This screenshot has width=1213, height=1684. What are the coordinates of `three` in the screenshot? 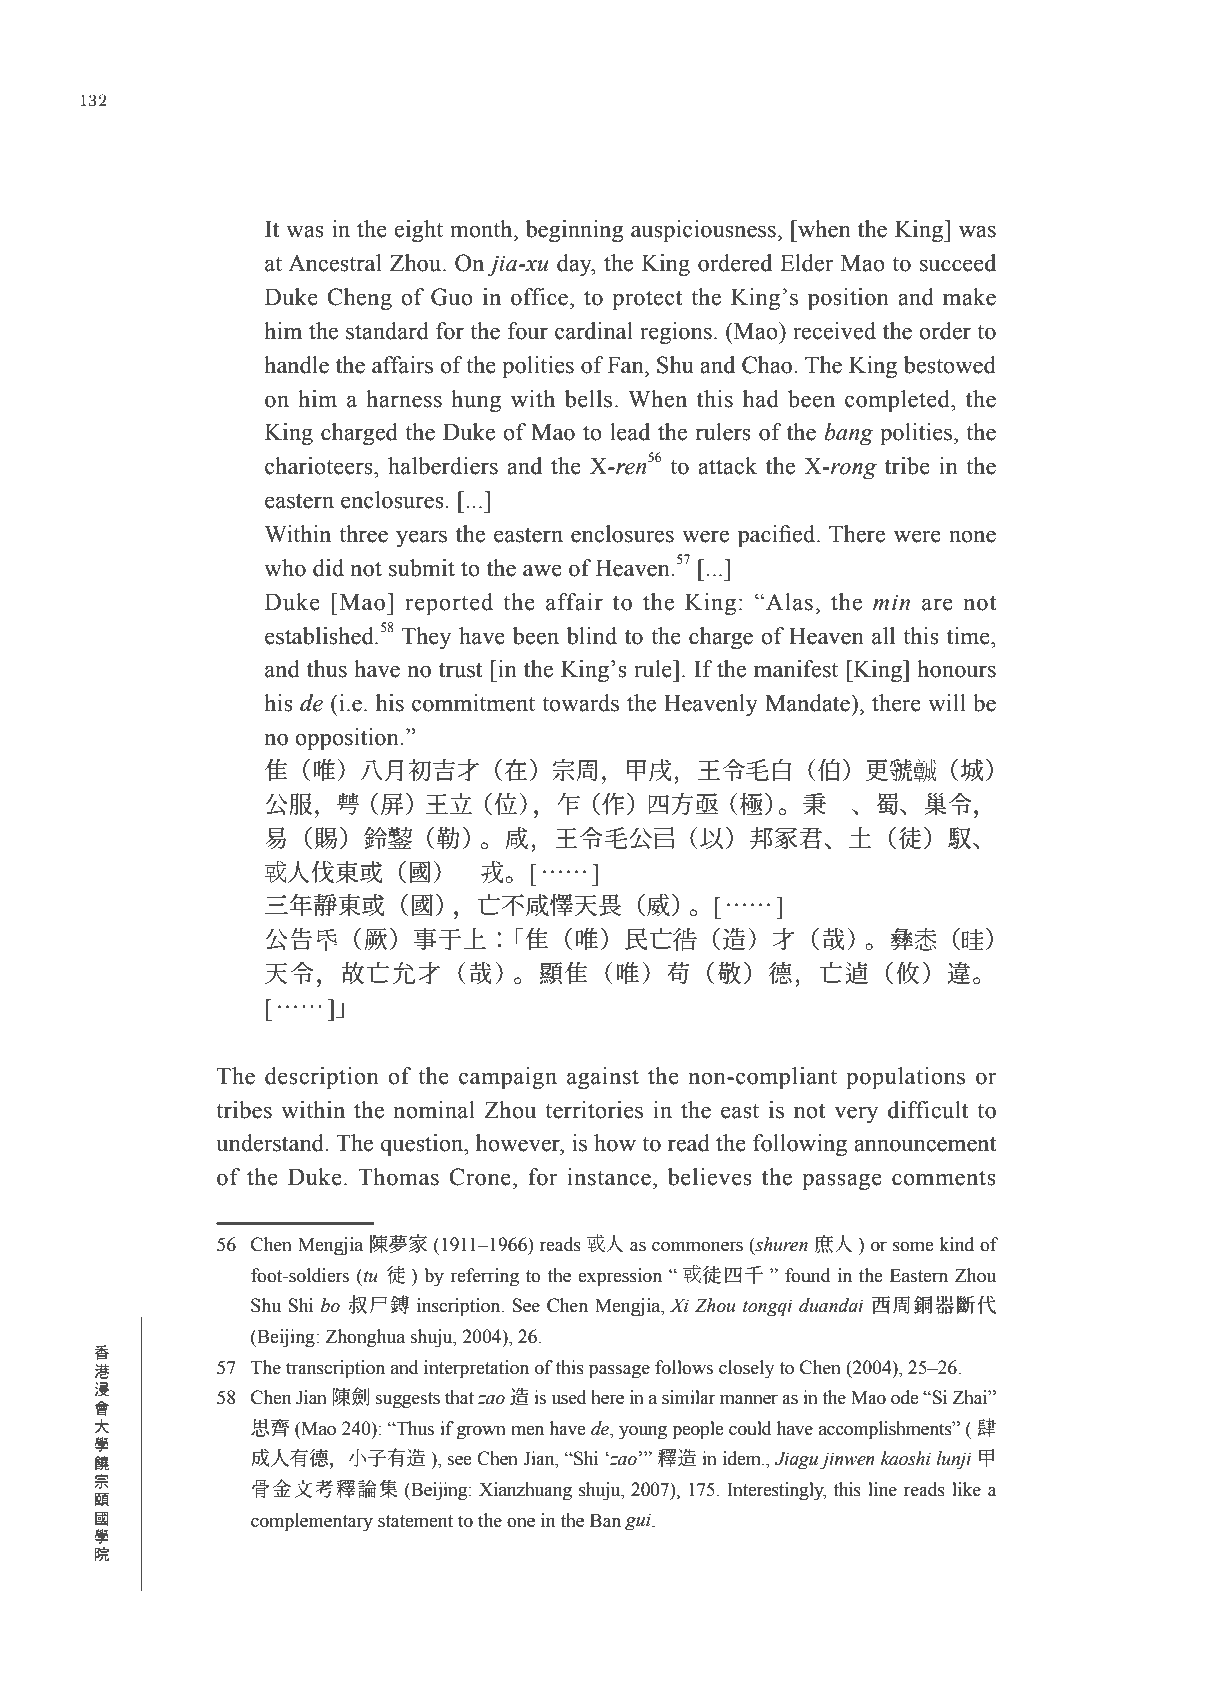 It's located at (363, 534).
